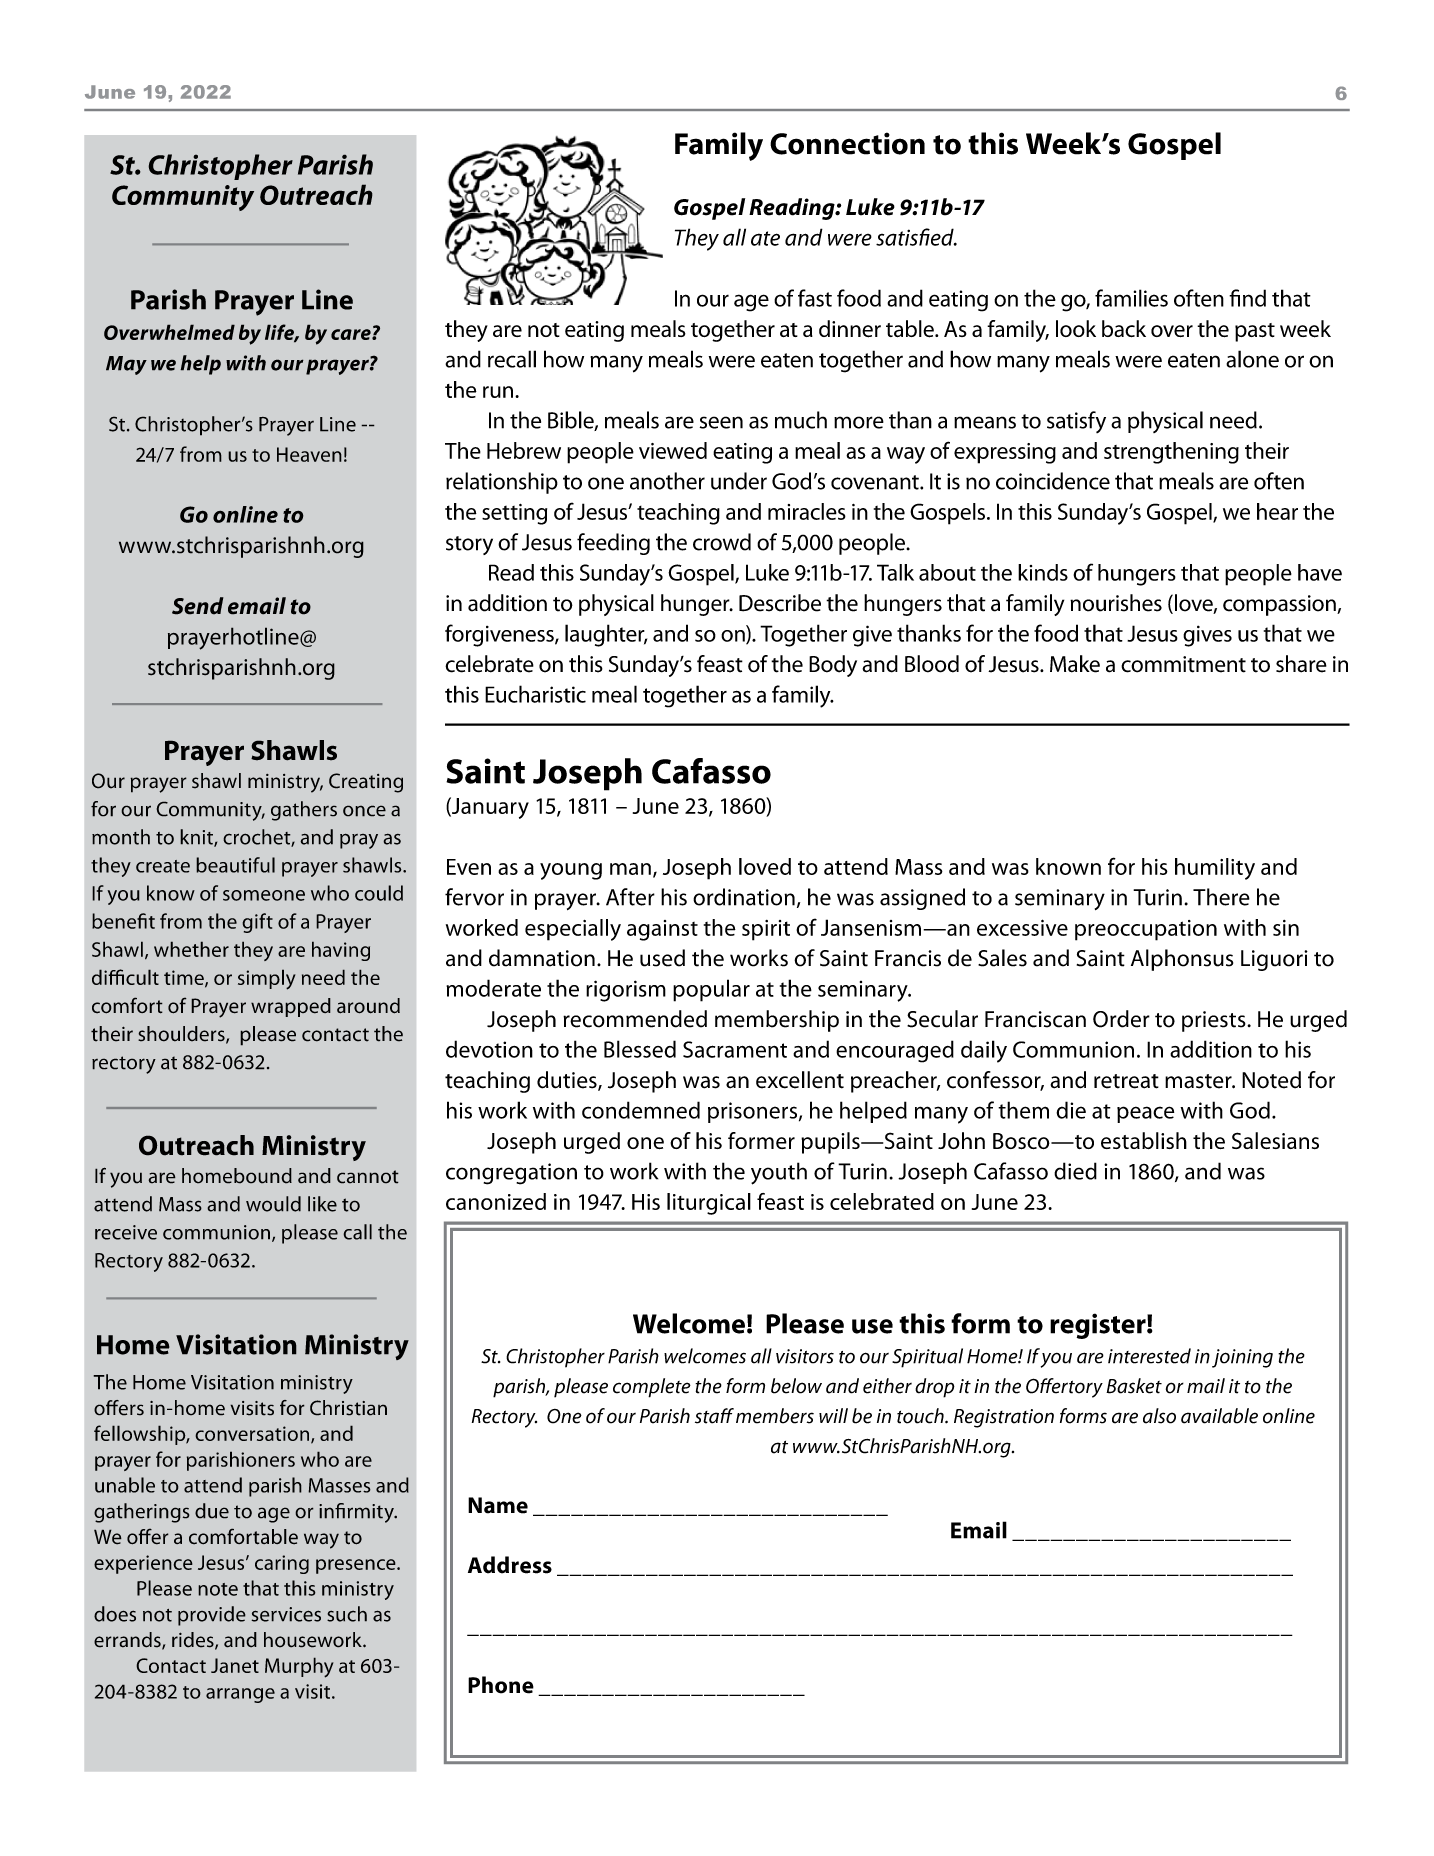 The image size is (1434, 1856). I want to click on youth, so click(779, 1173).
